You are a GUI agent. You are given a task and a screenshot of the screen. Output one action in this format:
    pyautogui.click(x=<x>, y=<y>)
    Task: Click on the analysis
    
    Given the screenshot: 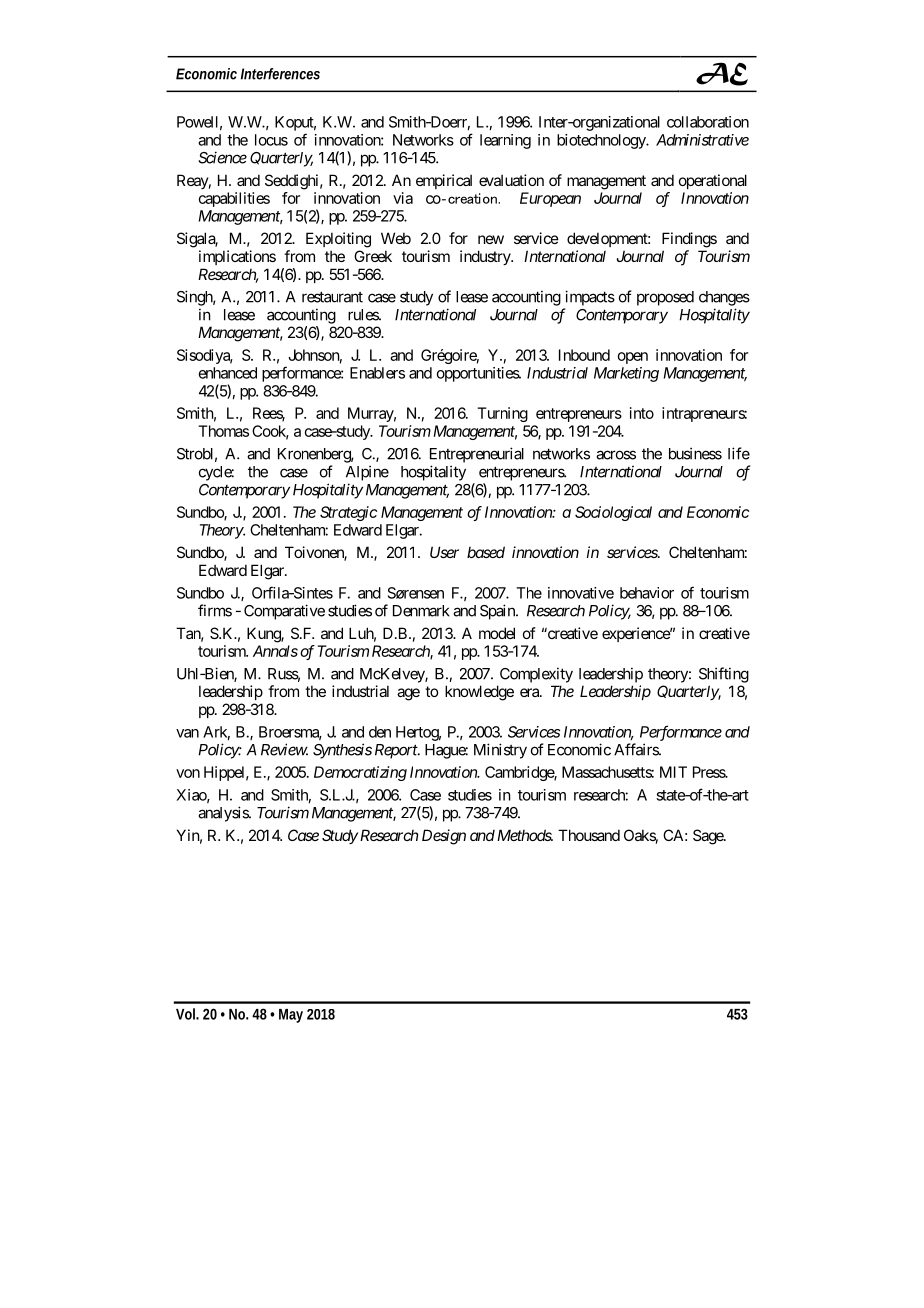 What is the action you would take?
    pyautogui.click(x=224, y=814)
